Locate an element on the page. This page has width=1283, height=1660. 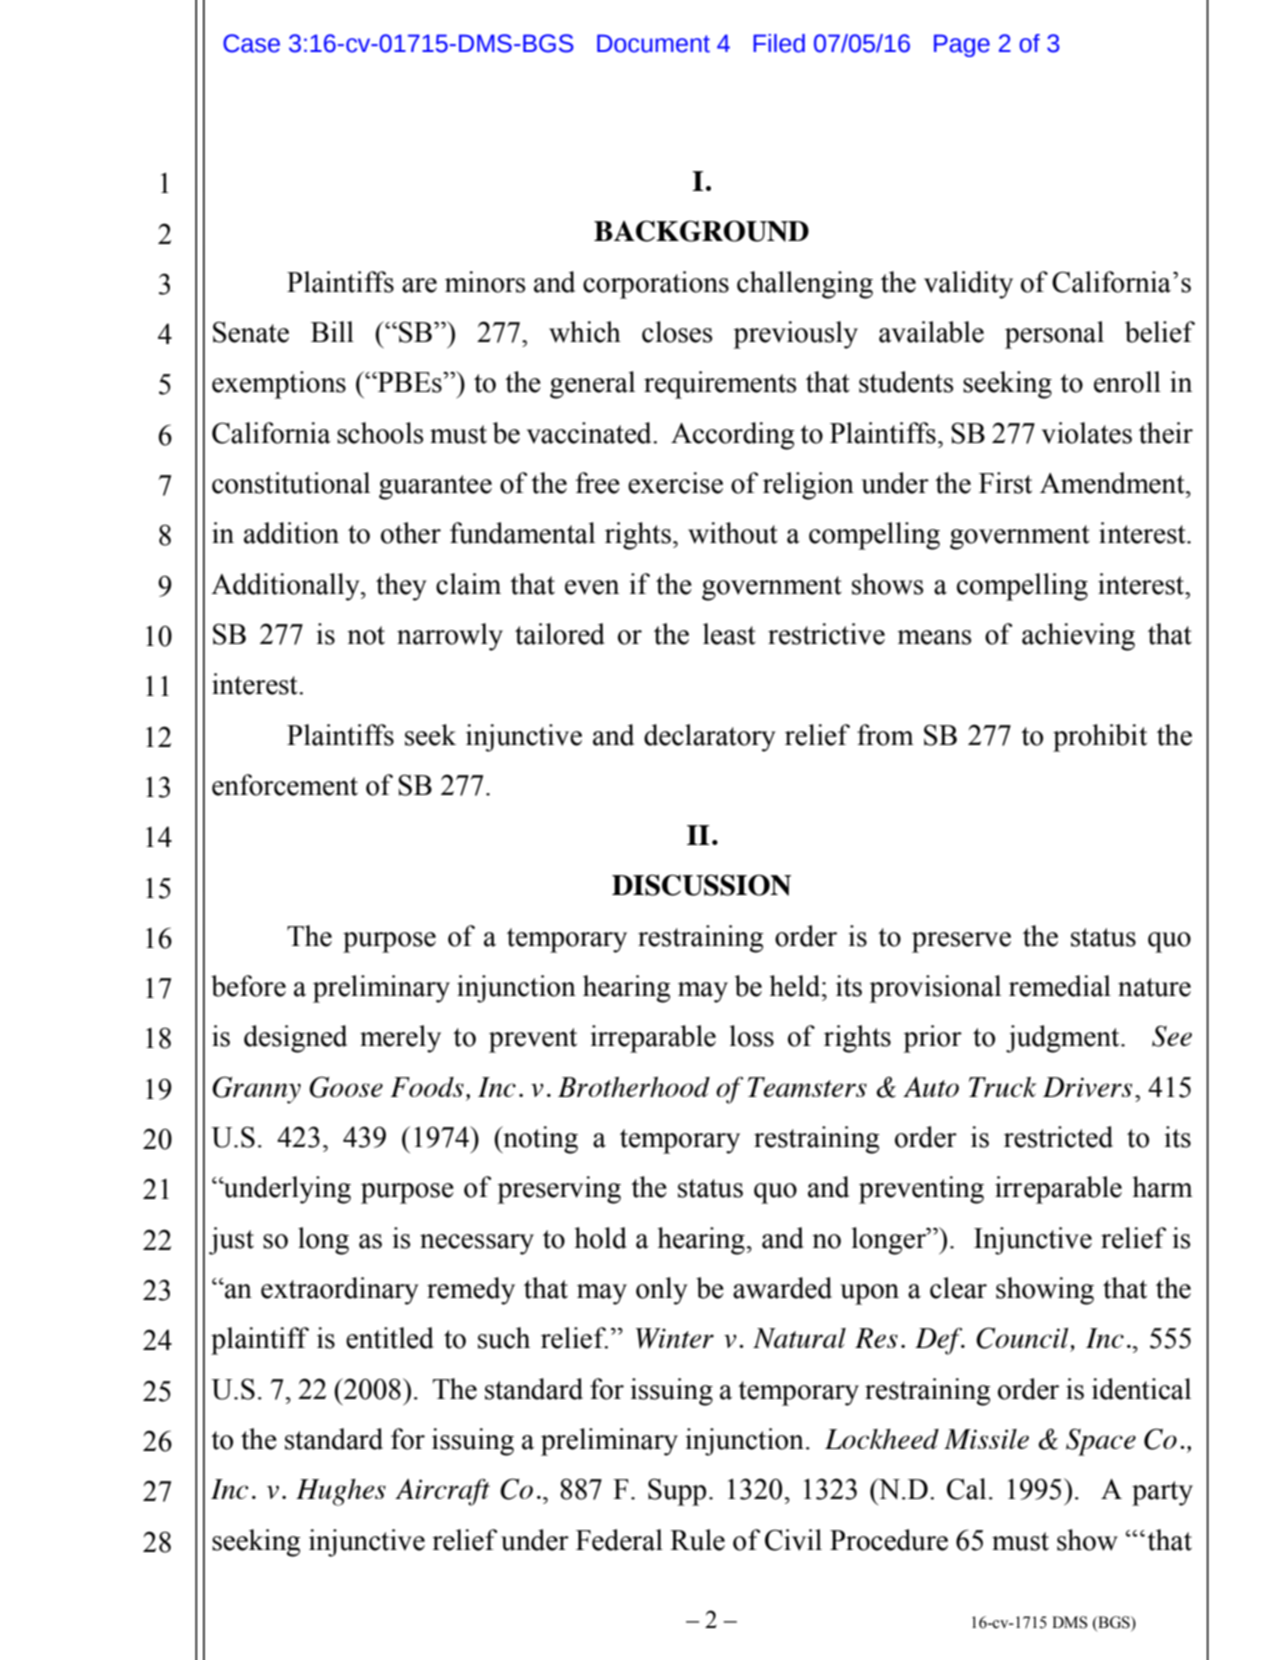
Hughes is located at coordinates (341, 1492).
